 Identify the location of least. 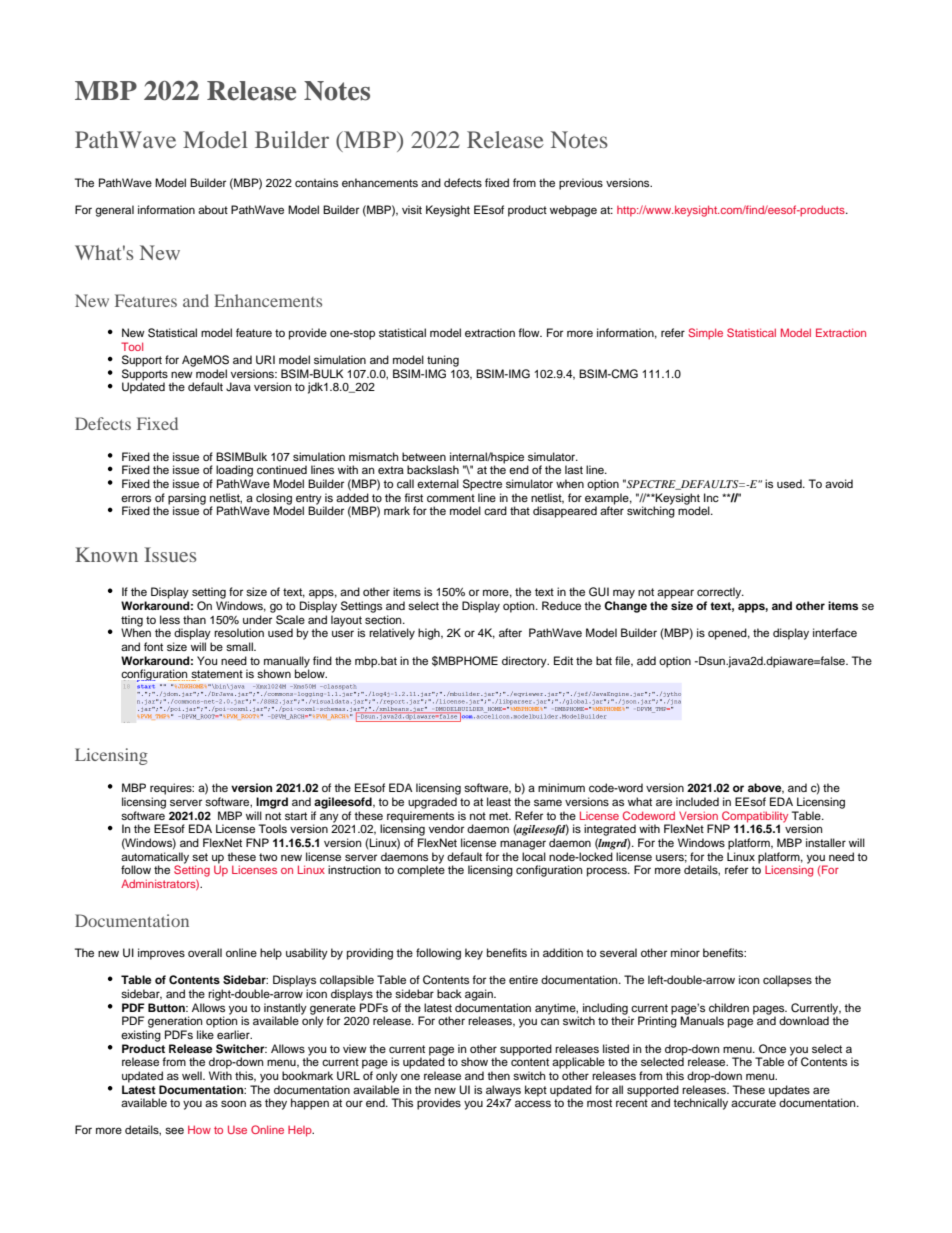
(499, 801).
